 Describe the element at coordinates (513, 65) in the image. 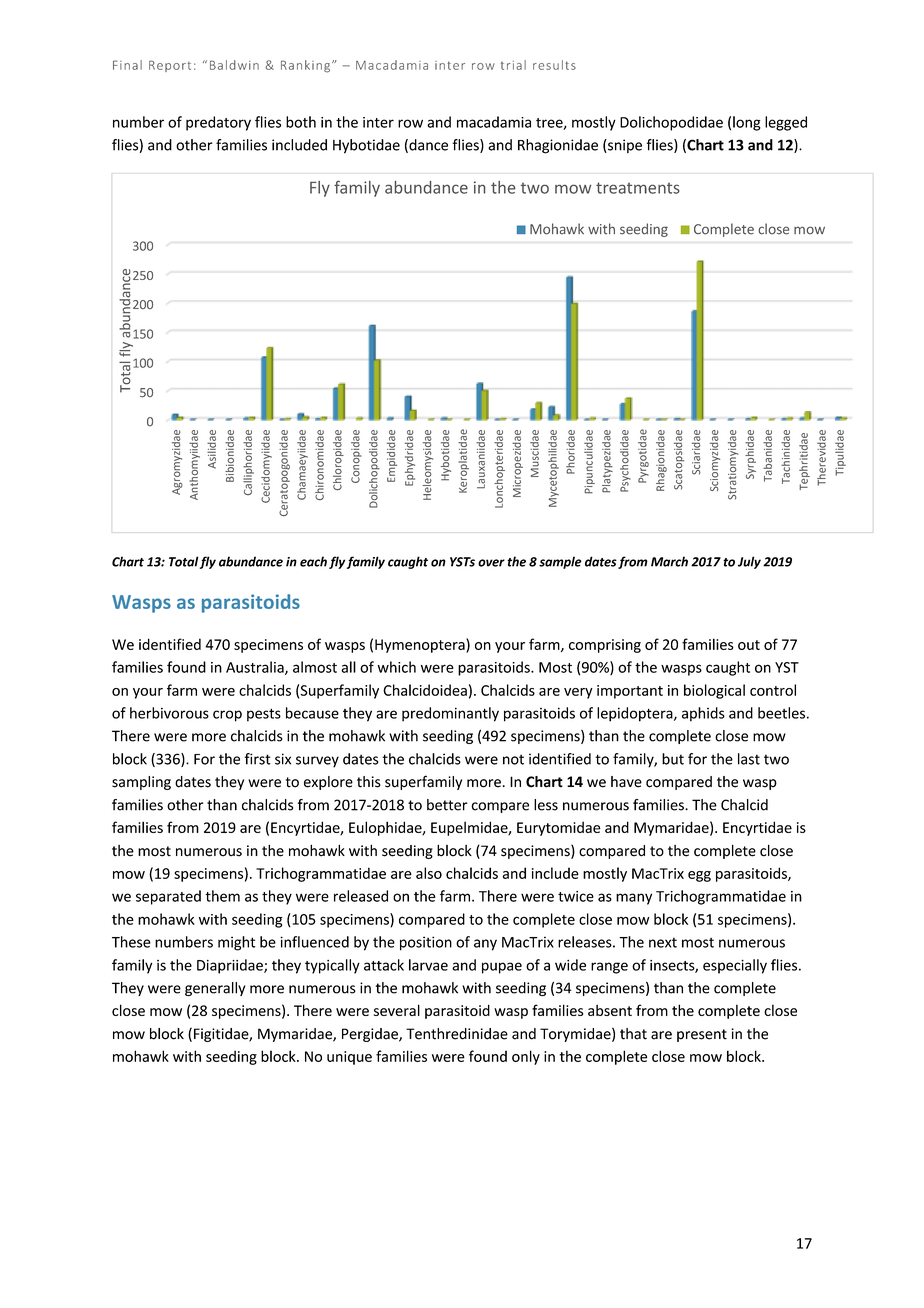

I see `trial` at that location.
